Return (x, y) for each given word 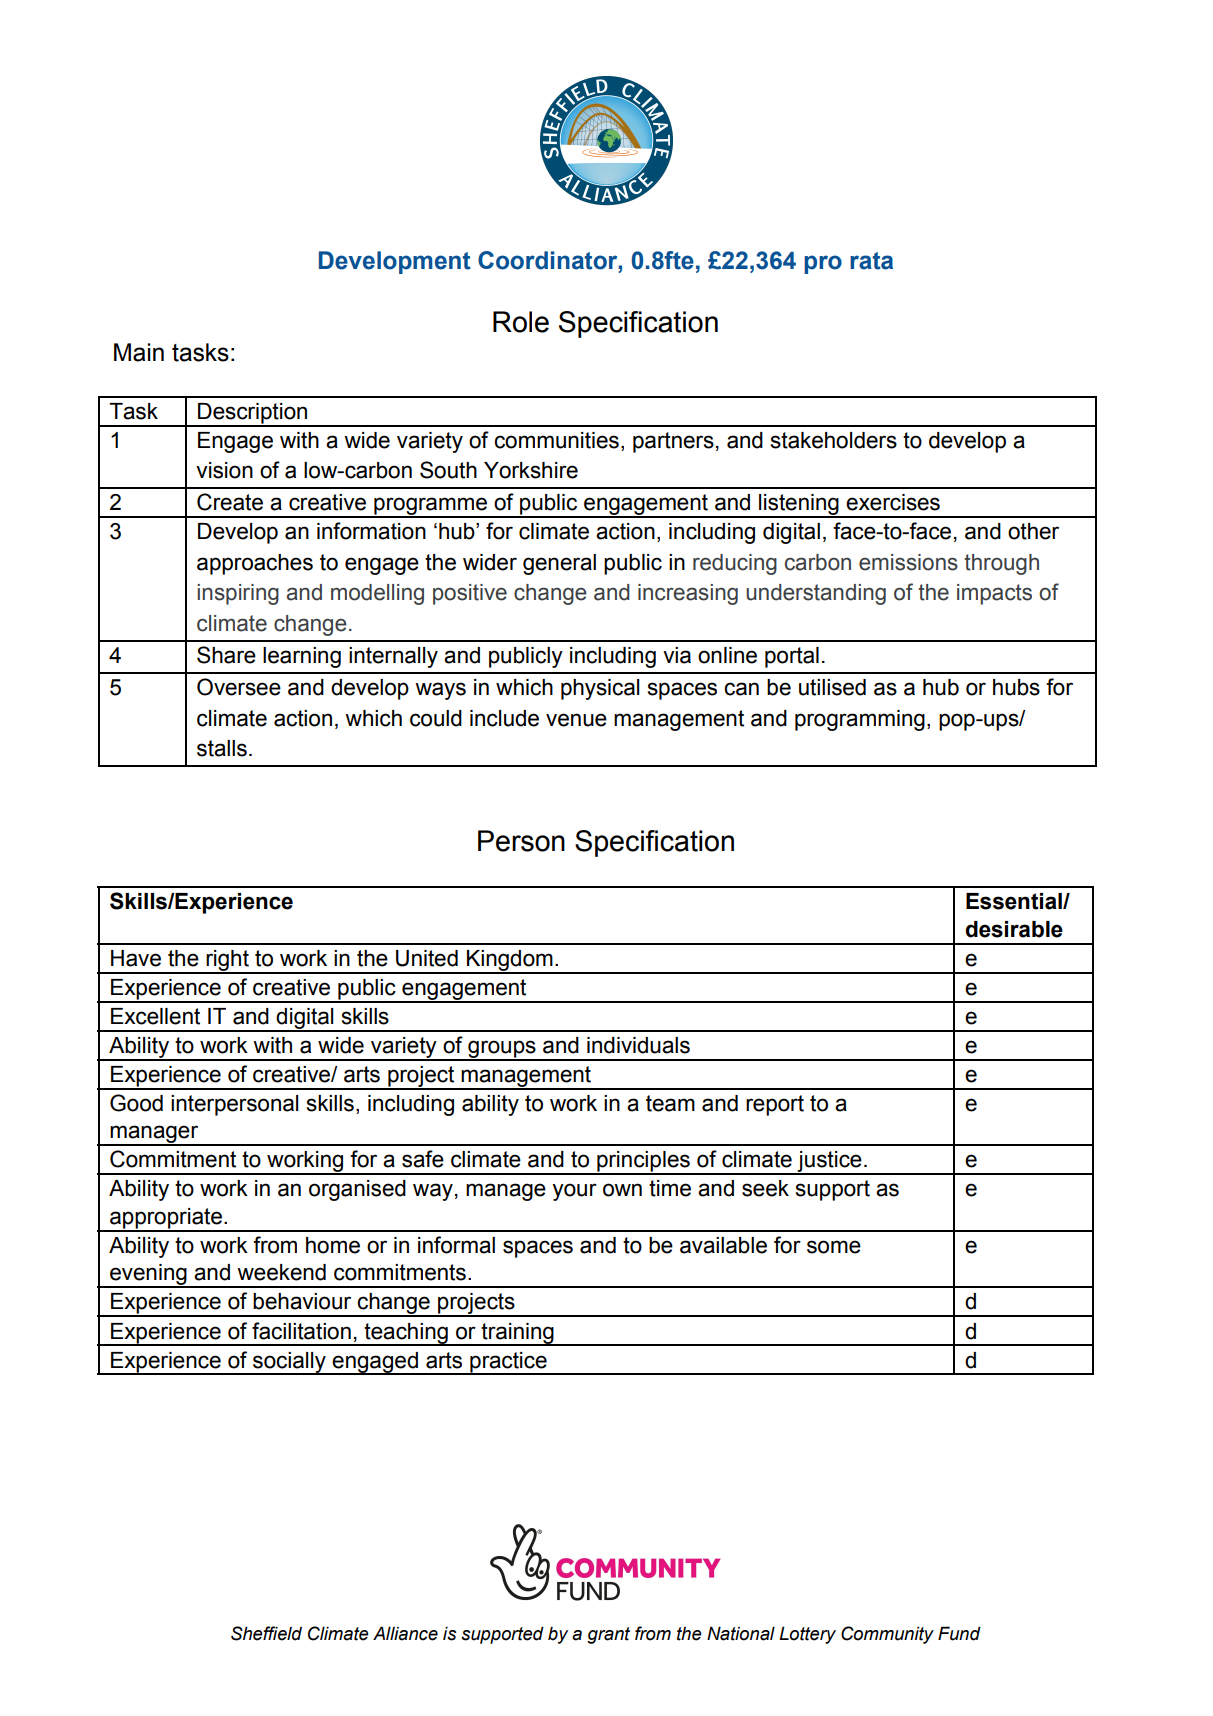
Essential (1015, 901)
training (518, 1334)
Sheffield (266, 1633)
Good (136, 1103)
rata (871, 261)
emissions (908, 562)
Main (139, 352)
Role (521, 322)
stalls (222, 748)
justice (829, 1163)
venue (576, 720)
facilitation (301, 1331)
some (834, 1247)
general (559, 564)
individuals (638, 1045)
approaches (255, 564)
